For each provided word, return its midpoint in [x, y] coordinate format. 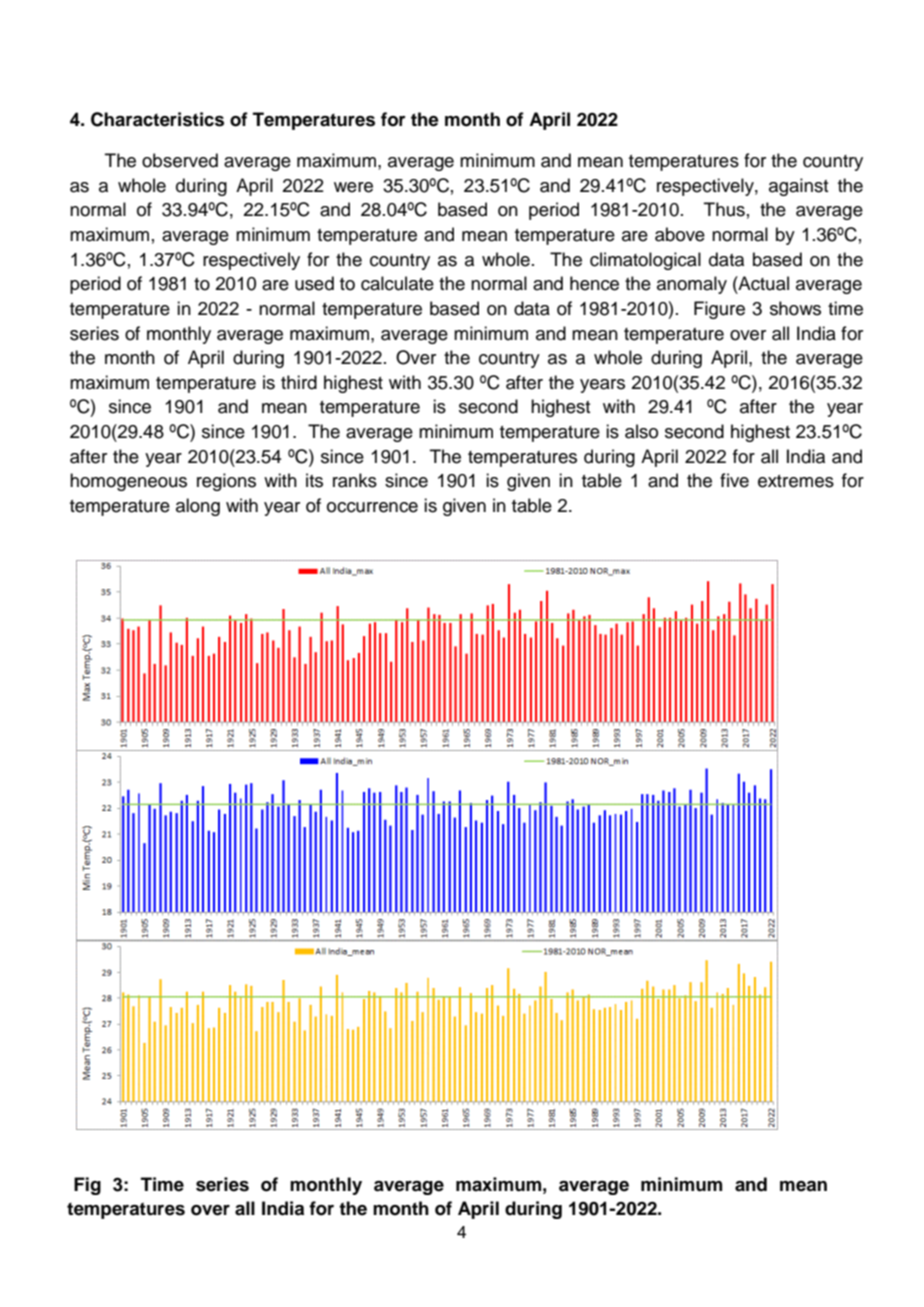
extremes [796, 481]
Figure [719, 310]
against [798, 187]
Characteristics [157, 119]
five [734, 480]
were [353, 187]
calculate [397, 283]
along [198, 507]
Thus [724, 209]
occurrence [372, 507]
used [314, 283]
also [641, 431]
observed [180, 160]
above [680, 234]
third [299, 382]
